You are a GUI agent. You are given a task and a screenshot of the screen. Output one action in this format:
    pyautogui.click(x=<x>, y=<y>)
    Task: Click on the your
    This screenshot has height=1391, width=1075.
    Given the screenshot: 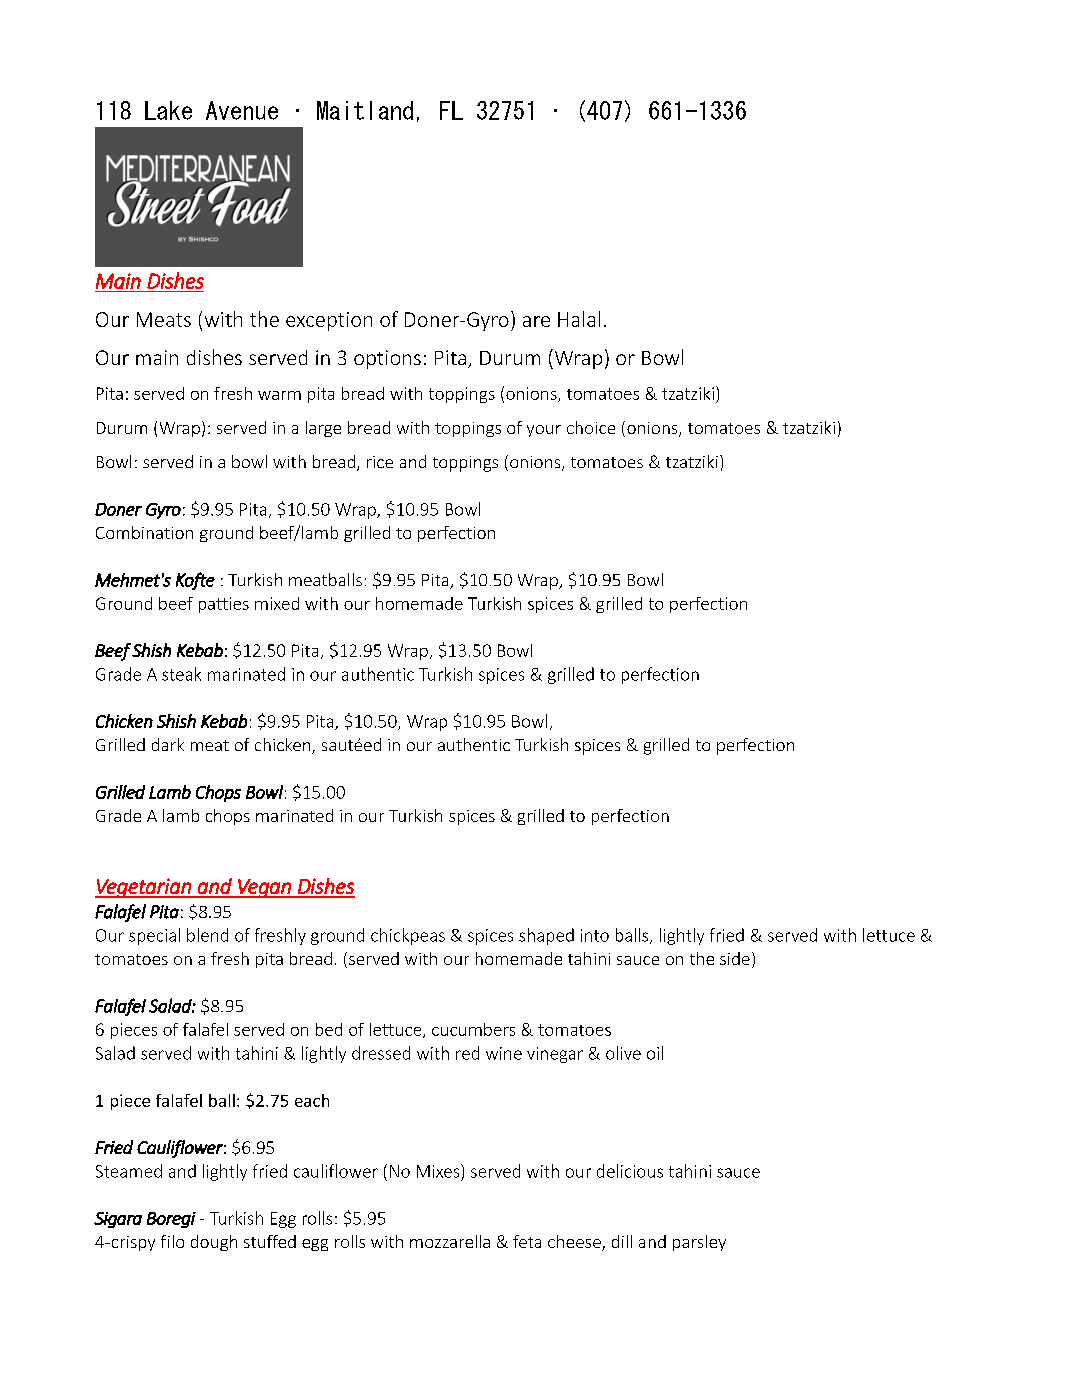 What is the action you would take?
    pyautogui.click(x=544, y=431)
